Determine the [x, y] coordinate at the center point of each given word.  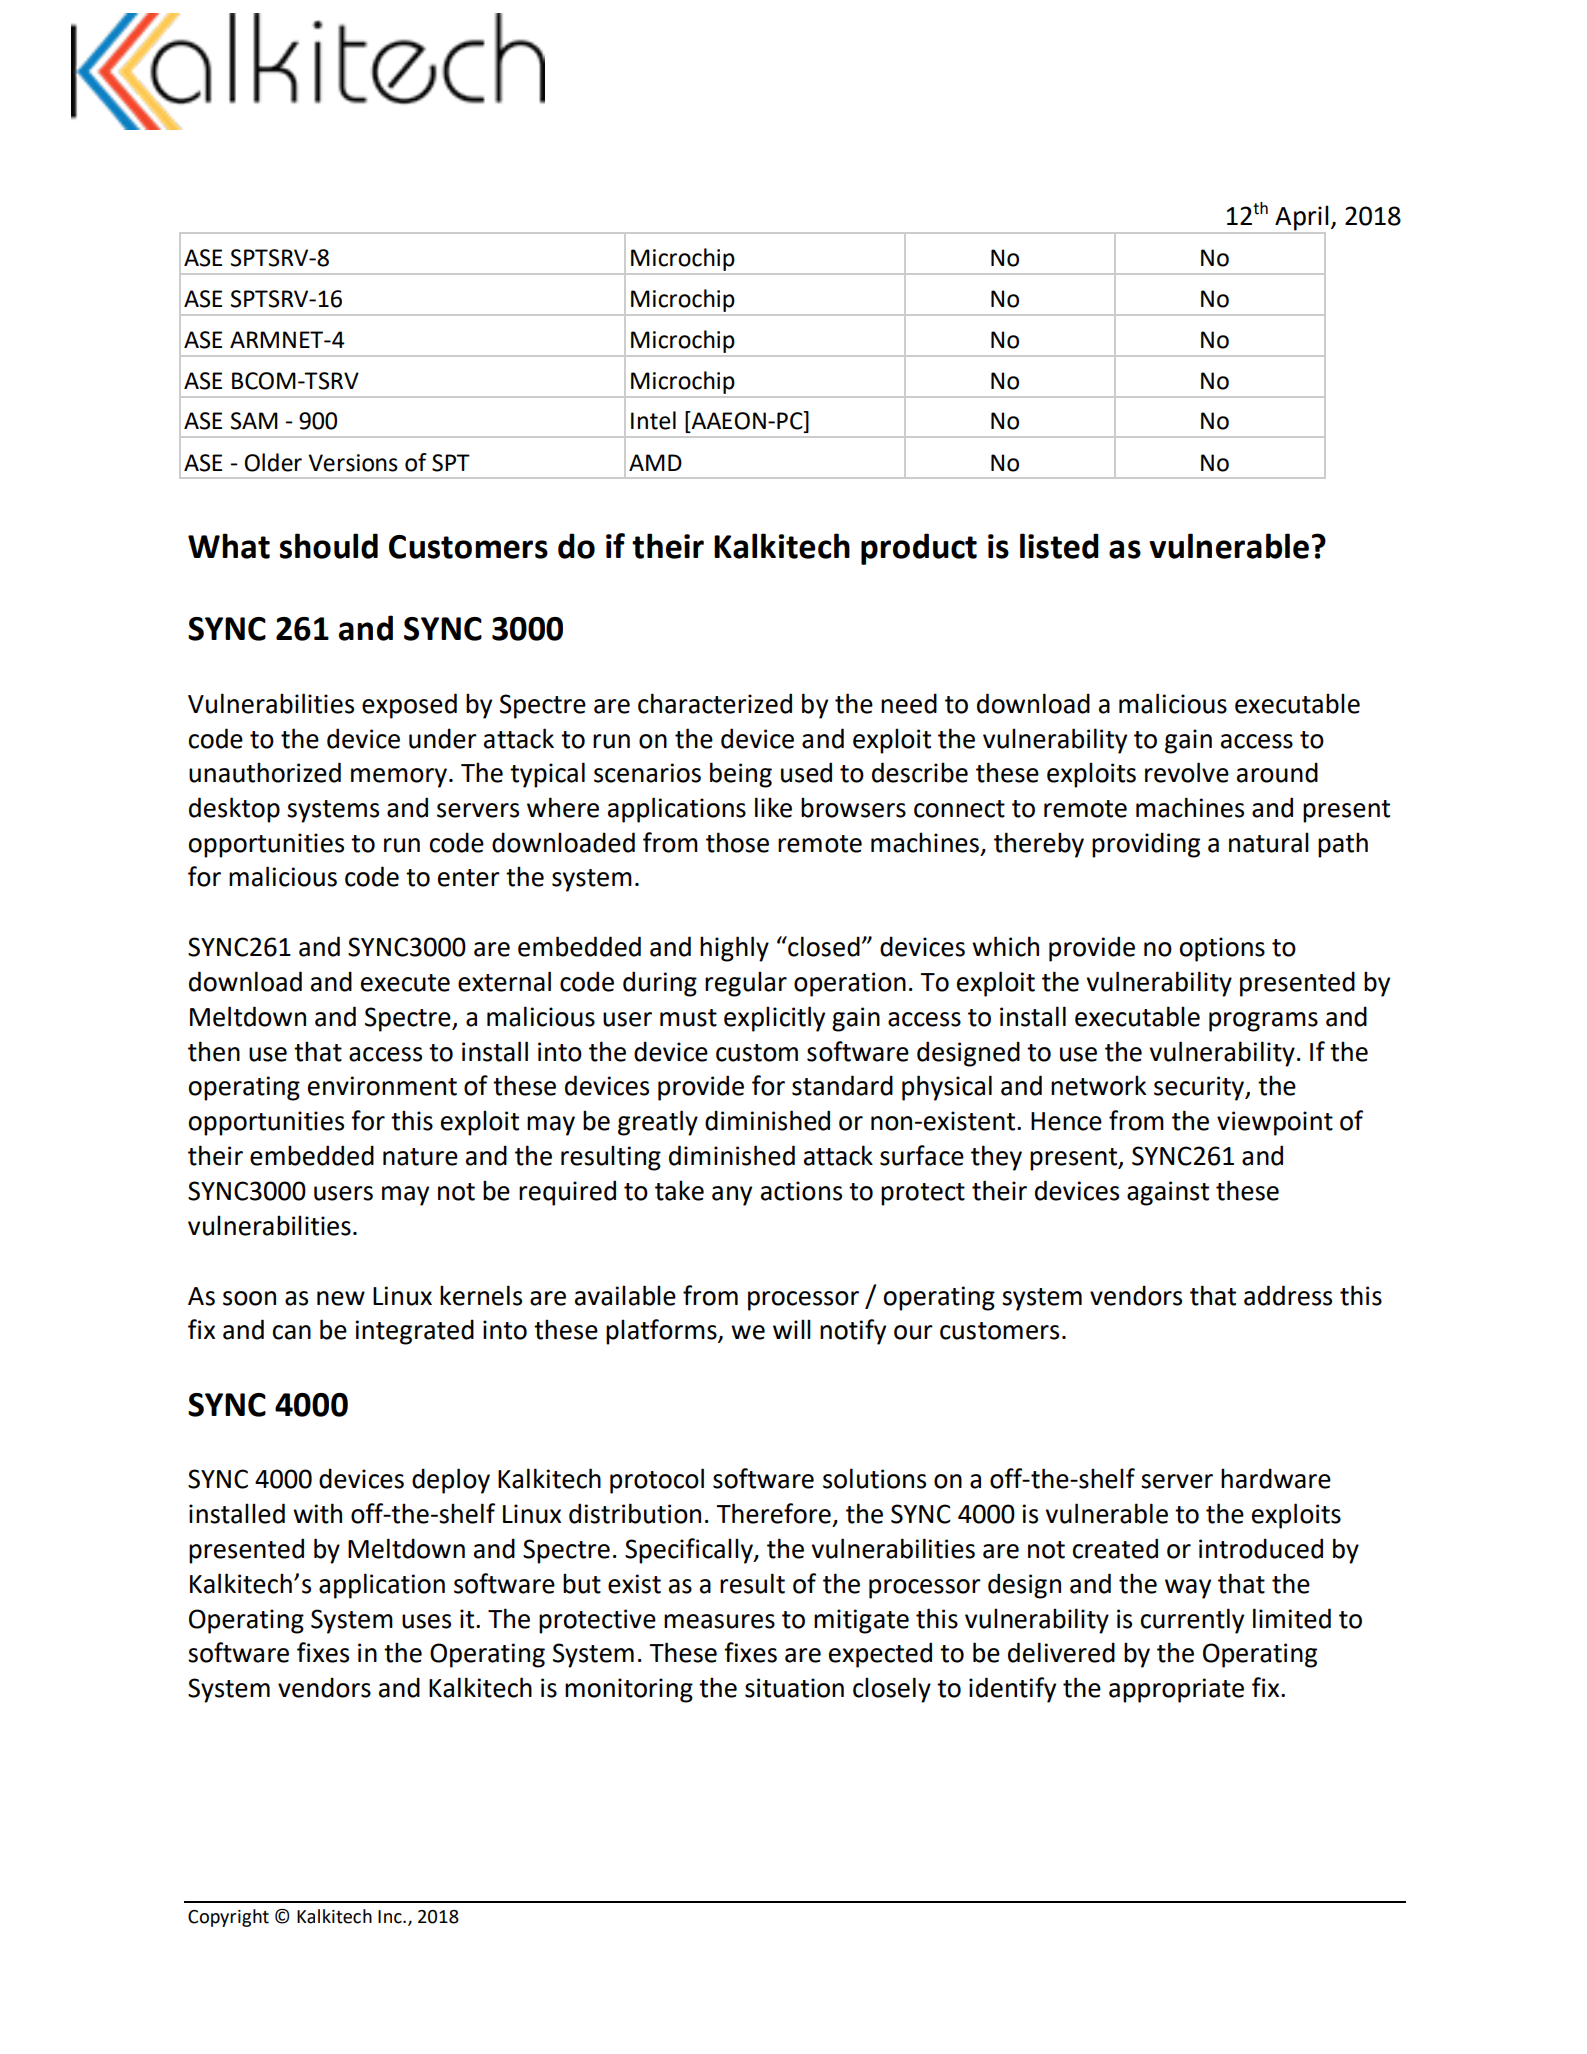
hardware [1276, 1478]
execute [405, 983]
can [292, 1332]
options [1222, 949]
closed [823, 946]
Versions [353, 463]
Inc [391, 1917]
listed [1059, 546]
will [792, 1329]
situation [794, 1688]
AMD [655, 462]
